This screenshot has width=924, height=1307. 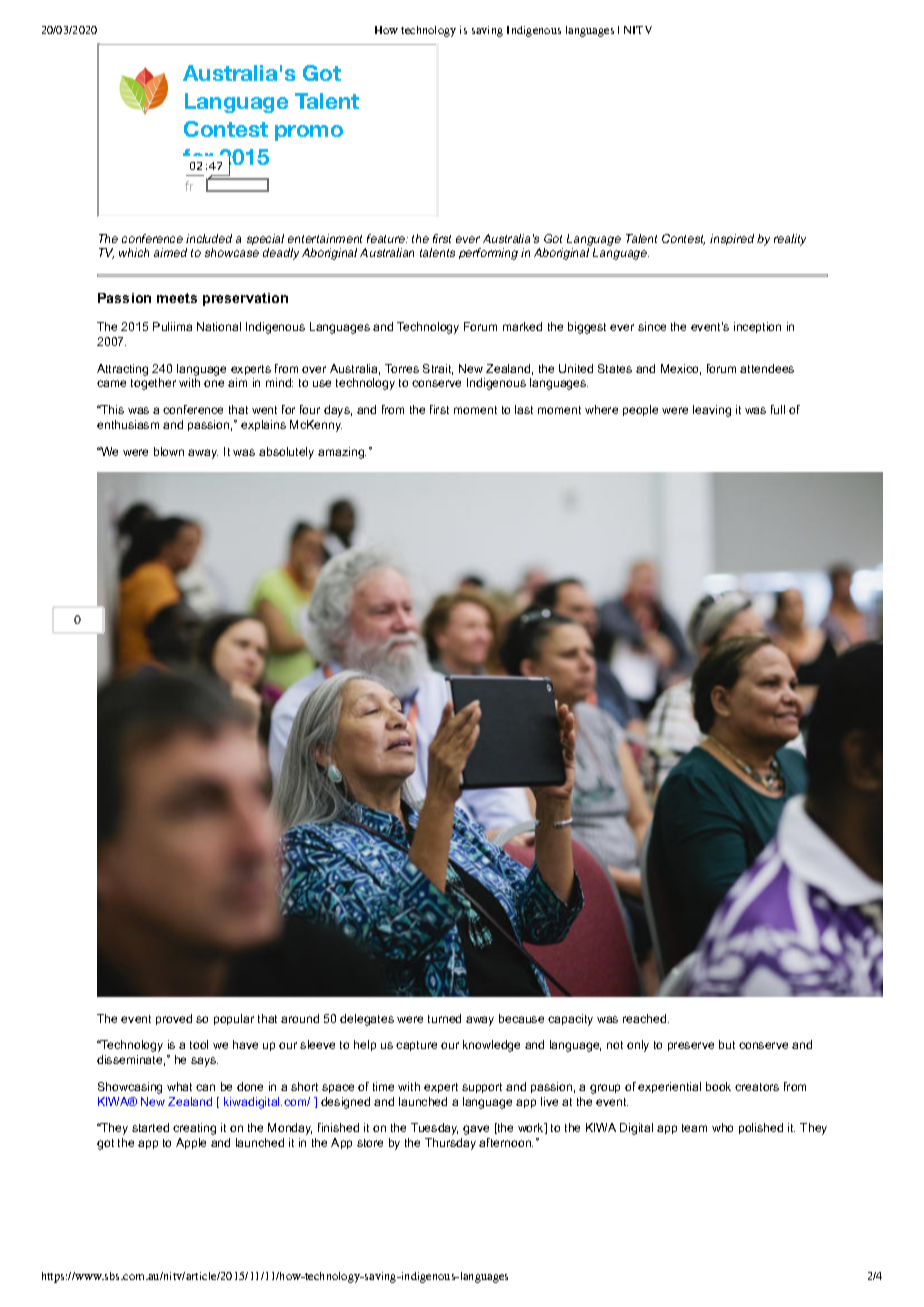 I want to click on blown, so click(x=169, y=451).
